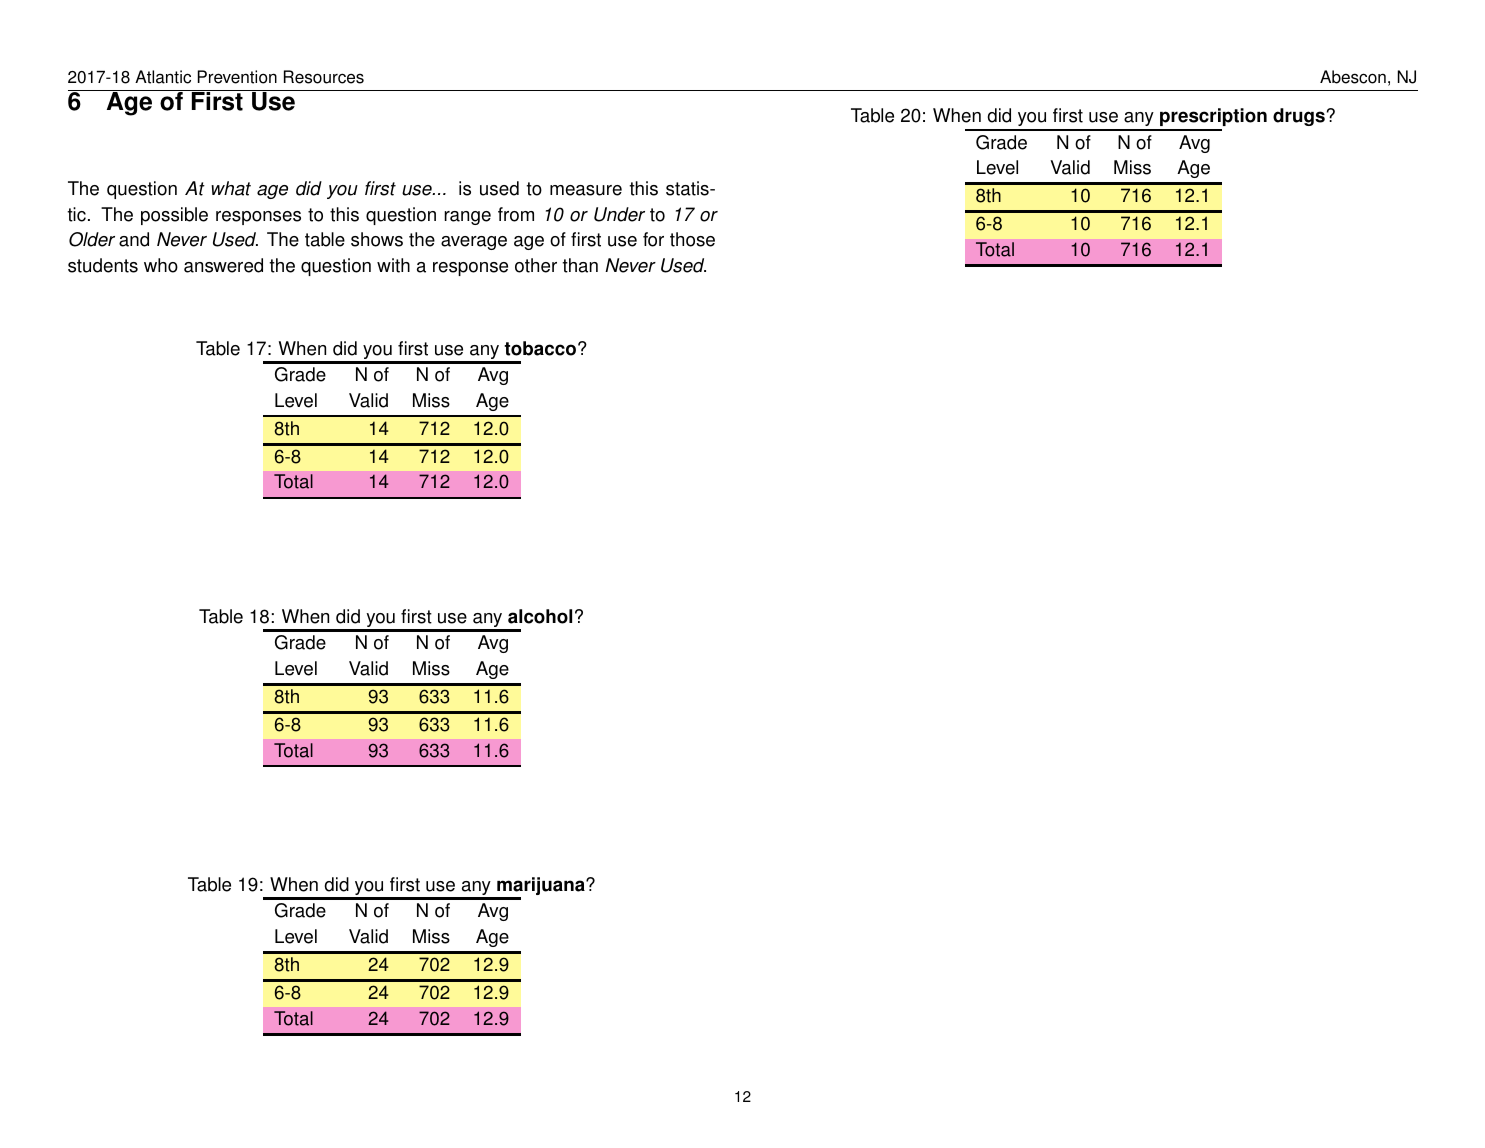  I want to click on drugs, so click(1299, 117).
